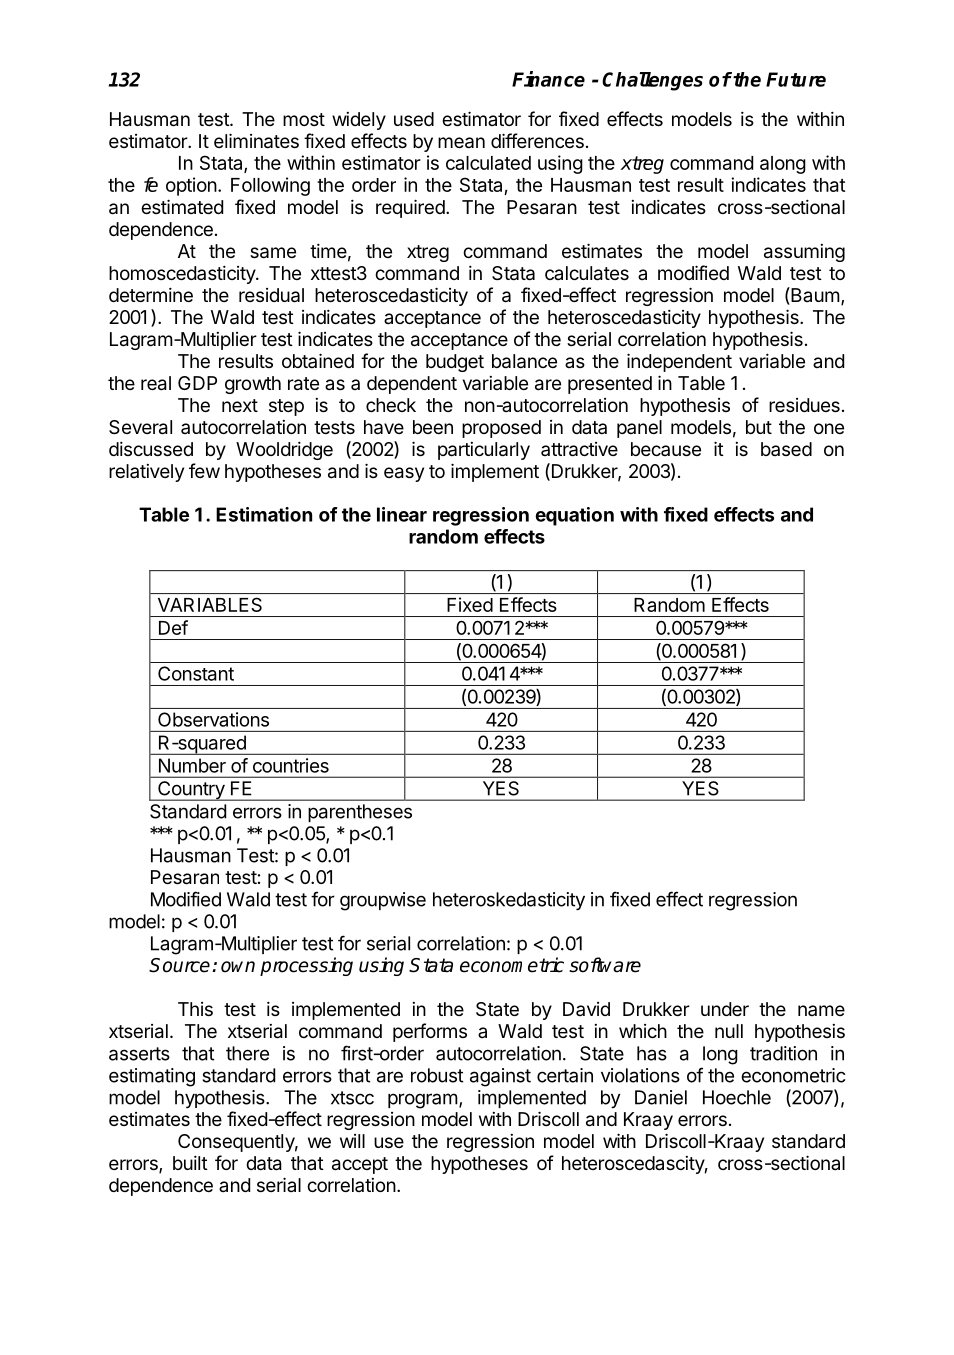  Describe the element at coordinates (759, 427) in the image. I see `but` at that location.
